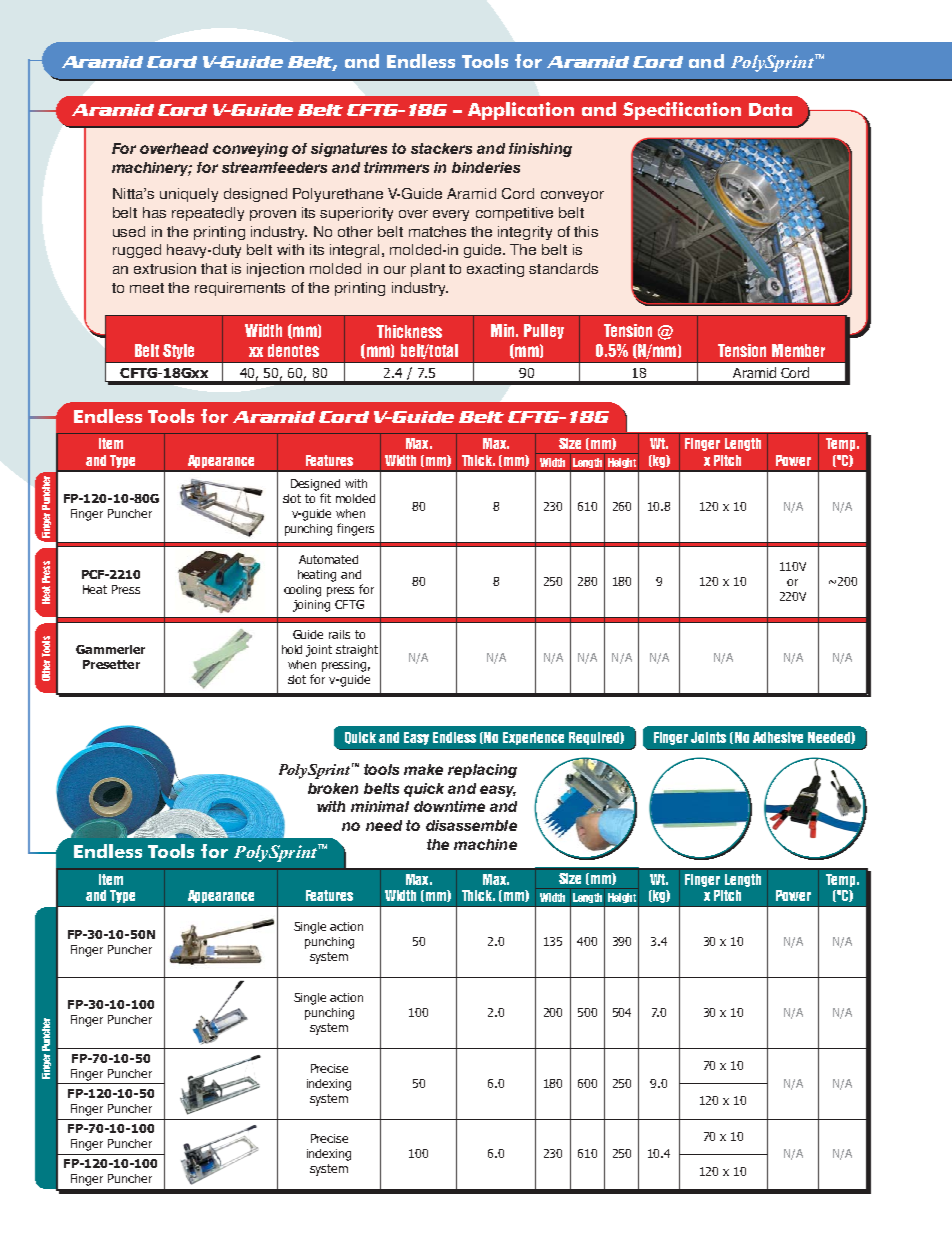 This page has width=952, height=1233. What do you see at coordinates (333, 788) in the page?
I see `broken` at bounding box center [333, 788].
